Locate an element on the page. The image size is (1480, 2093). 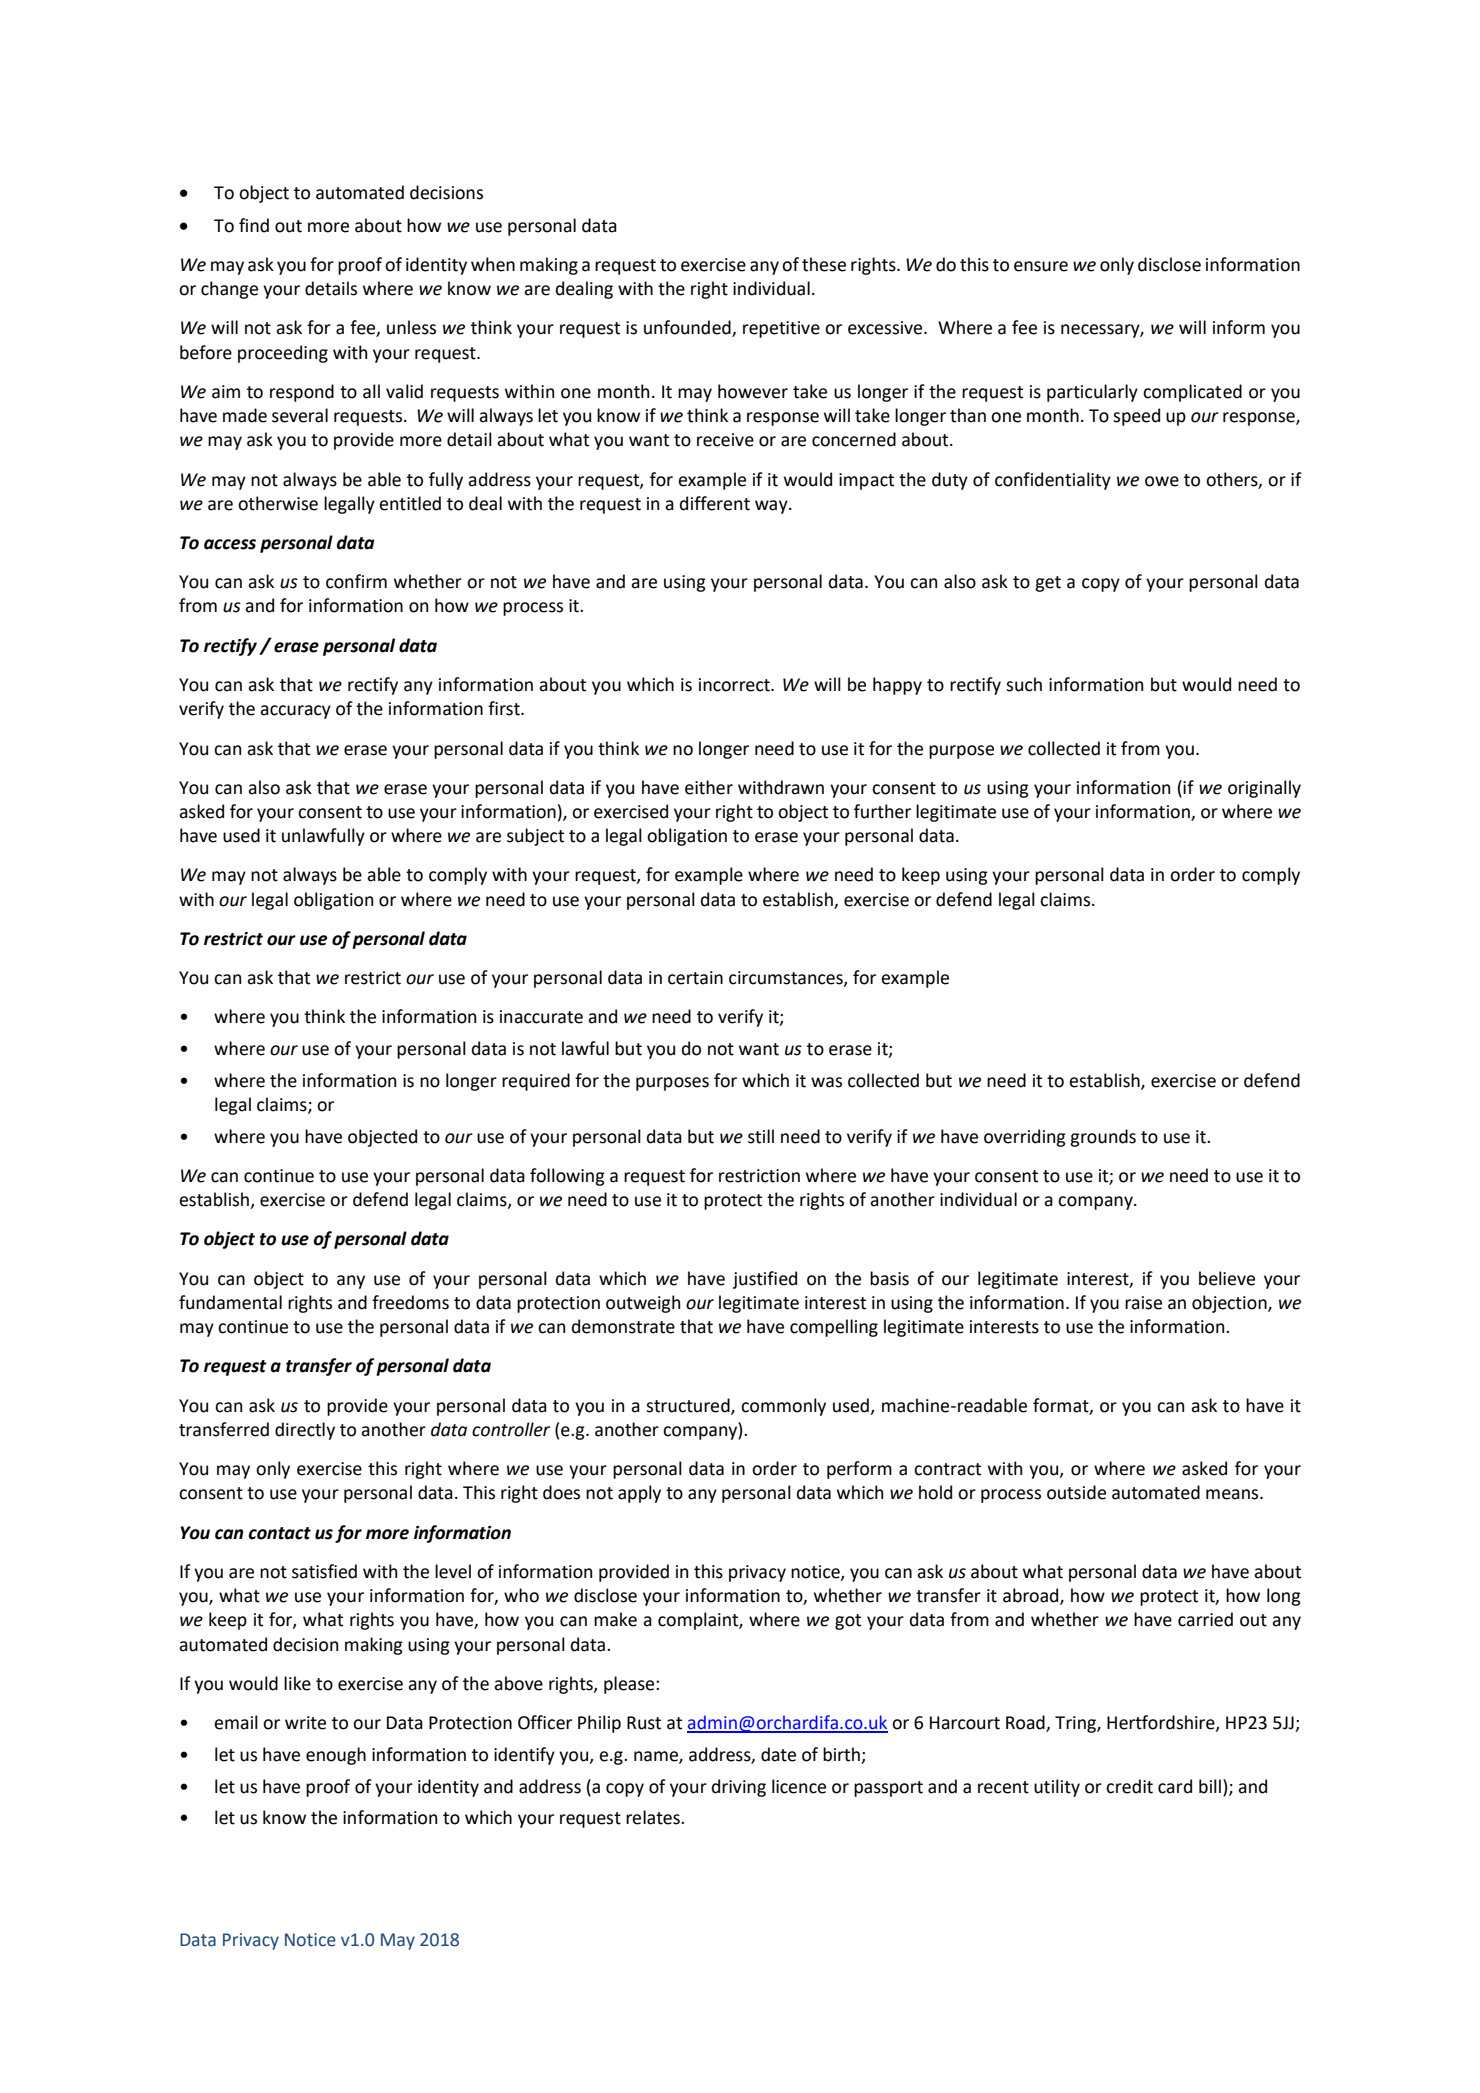
driving is located at coordinates (739, 1788).
